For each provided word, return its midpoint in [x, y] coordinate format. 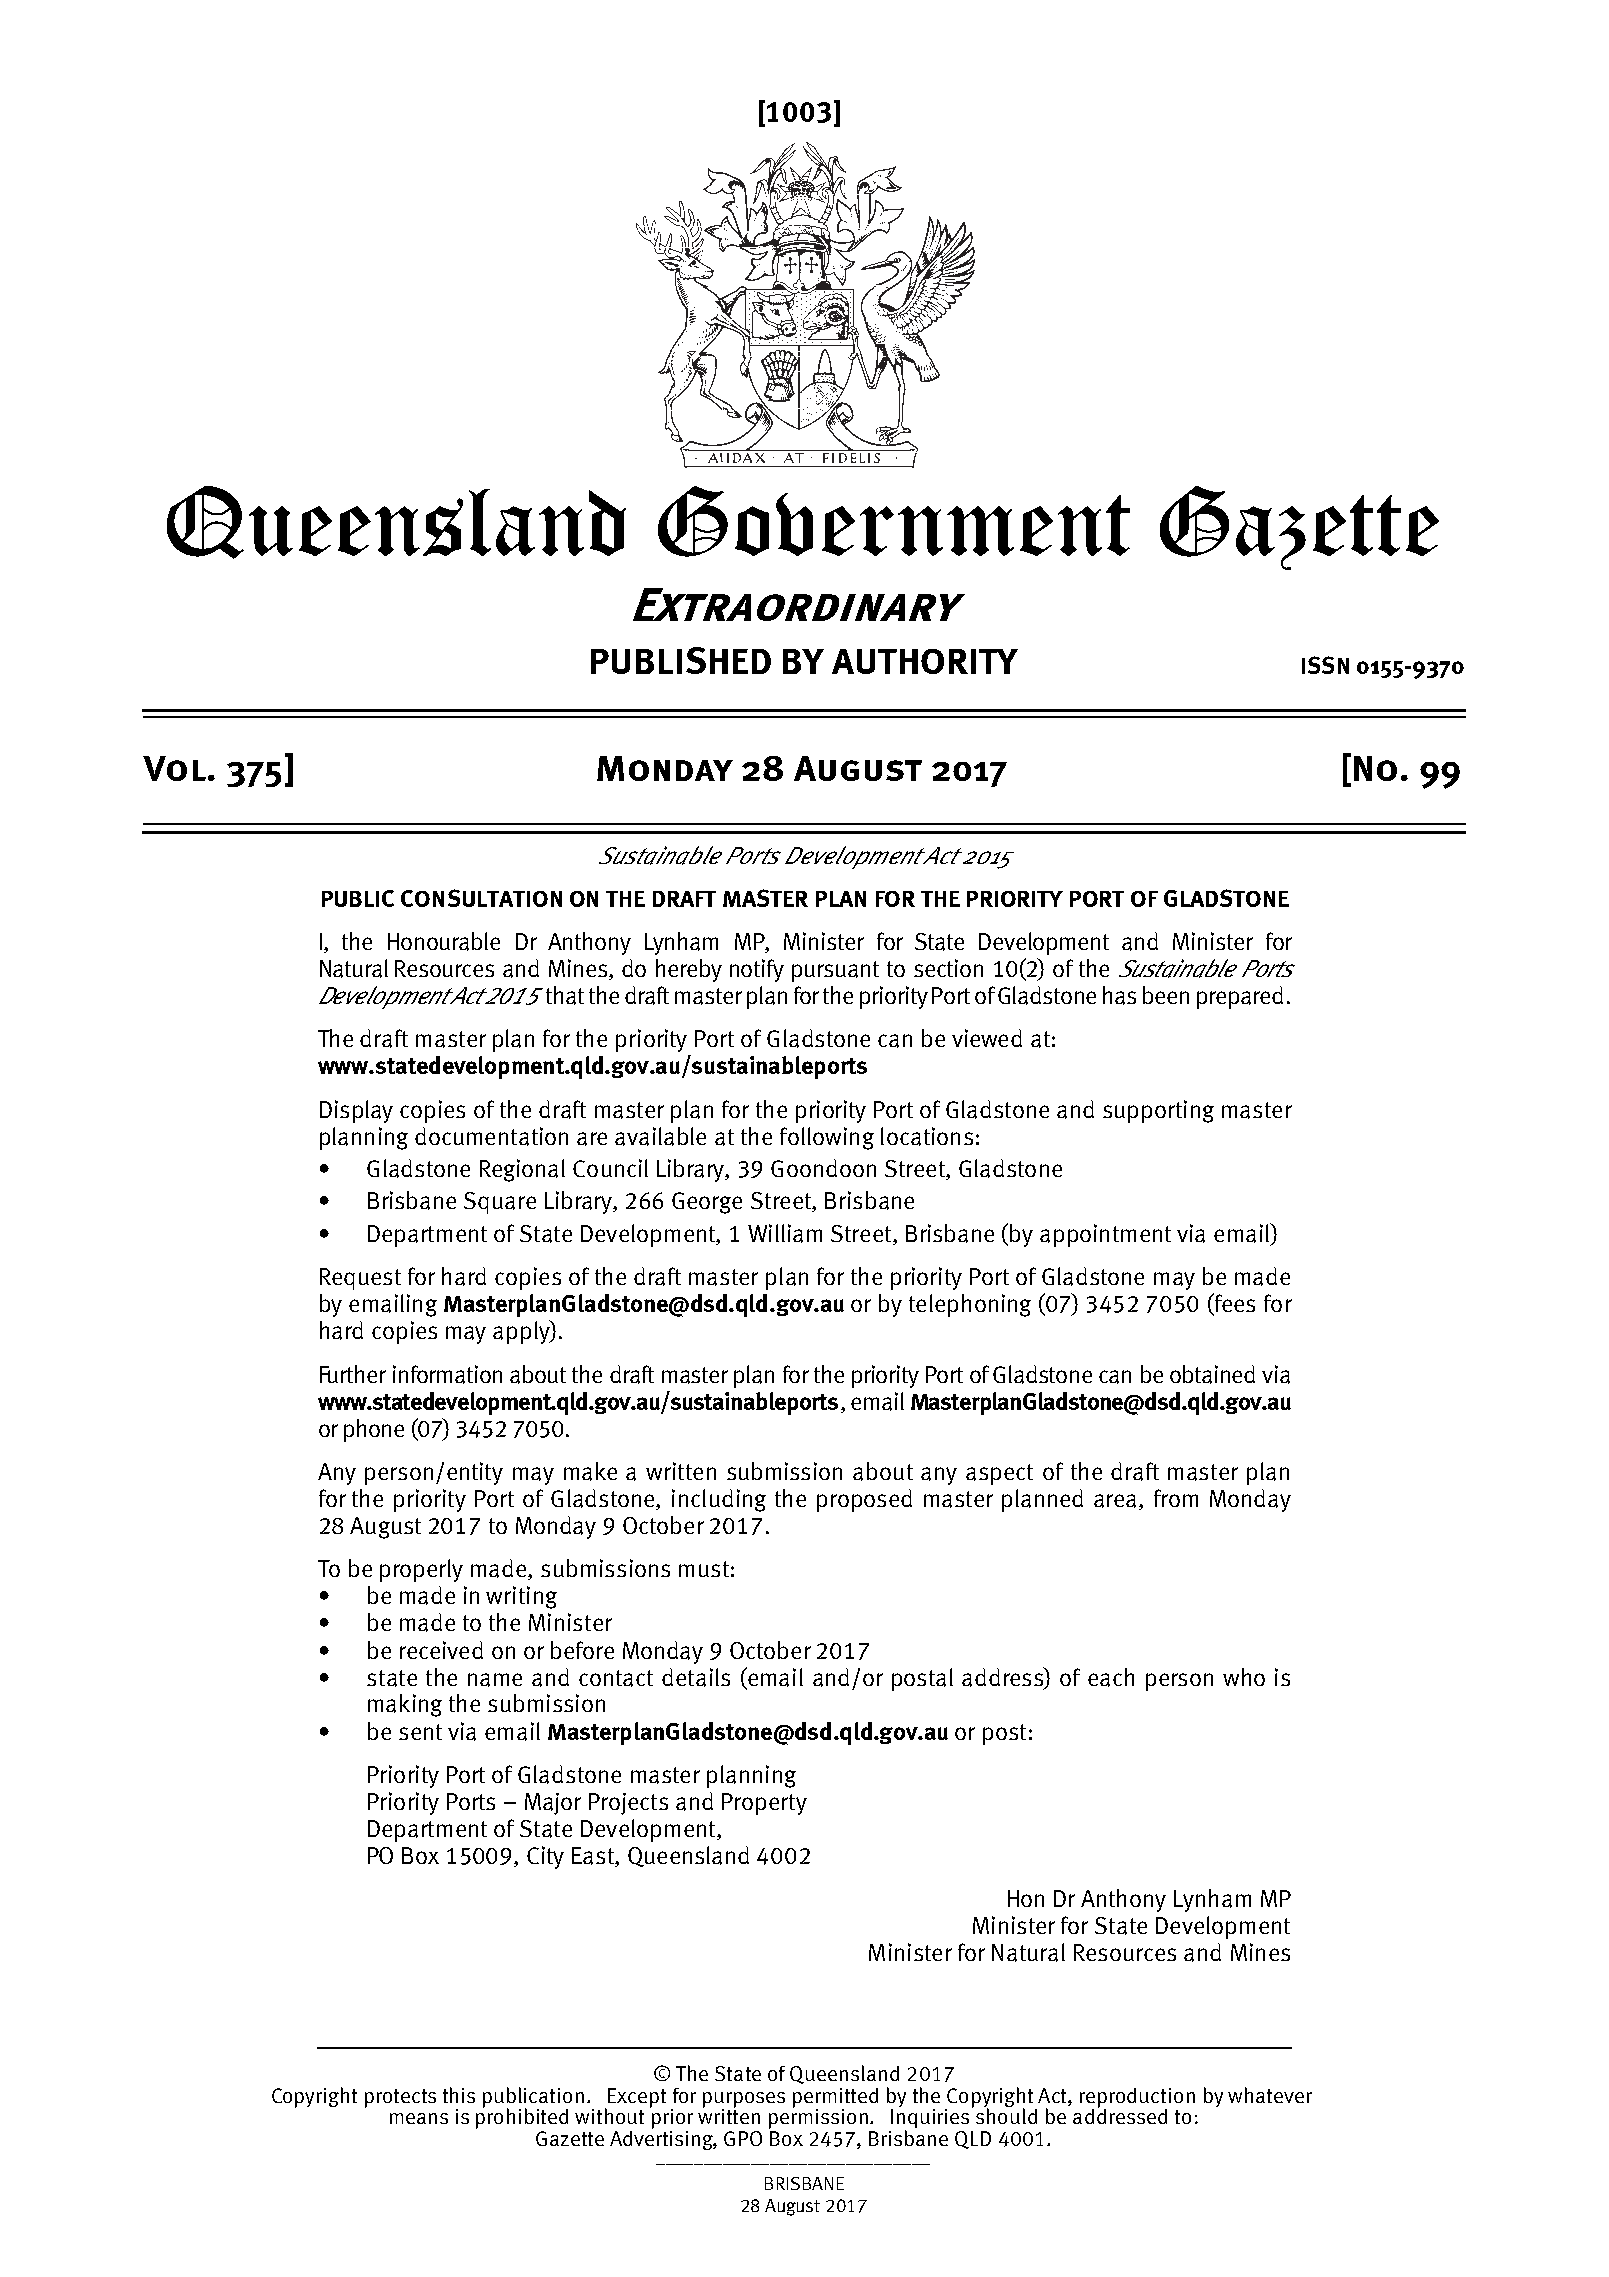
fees [1234, 1304]
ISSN [1325, 665]
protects [400, 2098]
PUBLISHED [681, 660]
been [1166, 995]
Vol [174, 768]
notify [757, 970]
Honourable [444, 941]
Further [353, 1374]
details [696, 1677]
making [405, 1705]
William [785, 1233]
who [1244, 1677]
